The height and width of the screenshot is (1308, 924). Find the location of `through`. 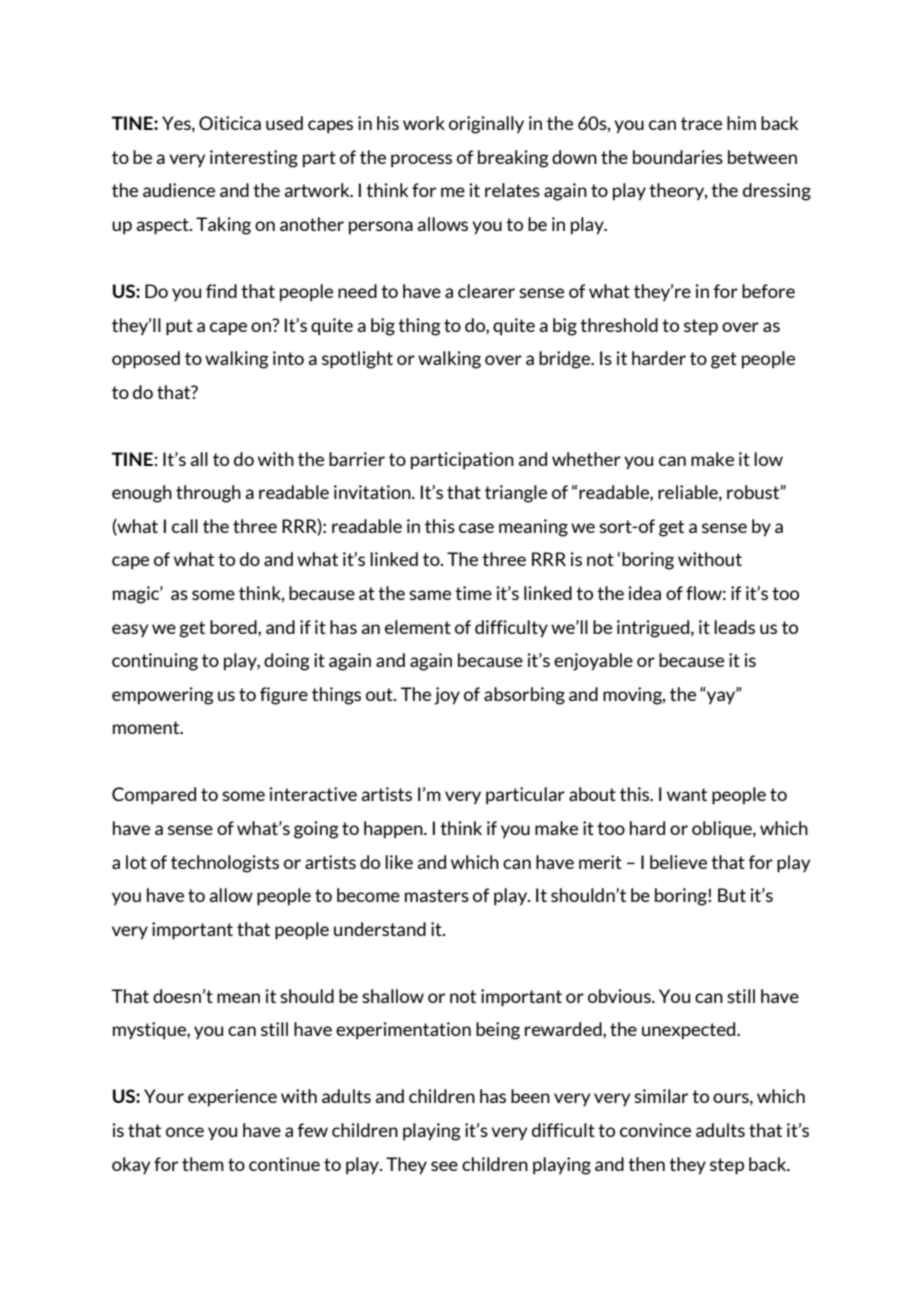

through is located at coordinates (208, 494).
